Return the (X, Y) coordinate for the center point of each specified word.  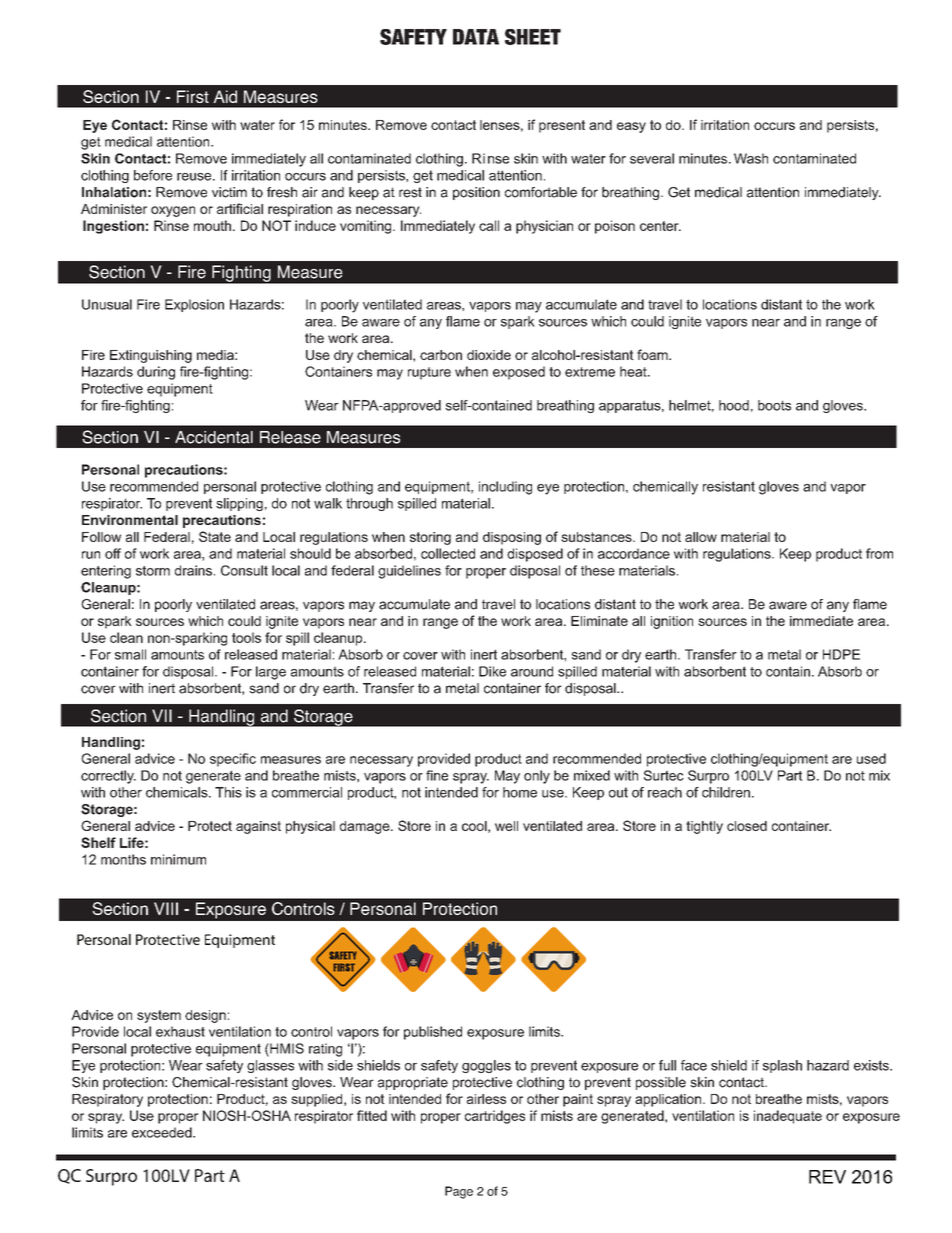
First (193, 96)
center (660, 226)
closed (747, 826)
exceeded (163, 1132)
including (505, 488)
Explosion (194, 305)
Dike (492, 671)
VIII (166, 908)
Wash (751, 158)
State (215, 536)
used (871, 758)
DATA (476, 37)
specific (233, 760)
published (433, 1033)
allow (701, 537)
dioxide (489, 355)
